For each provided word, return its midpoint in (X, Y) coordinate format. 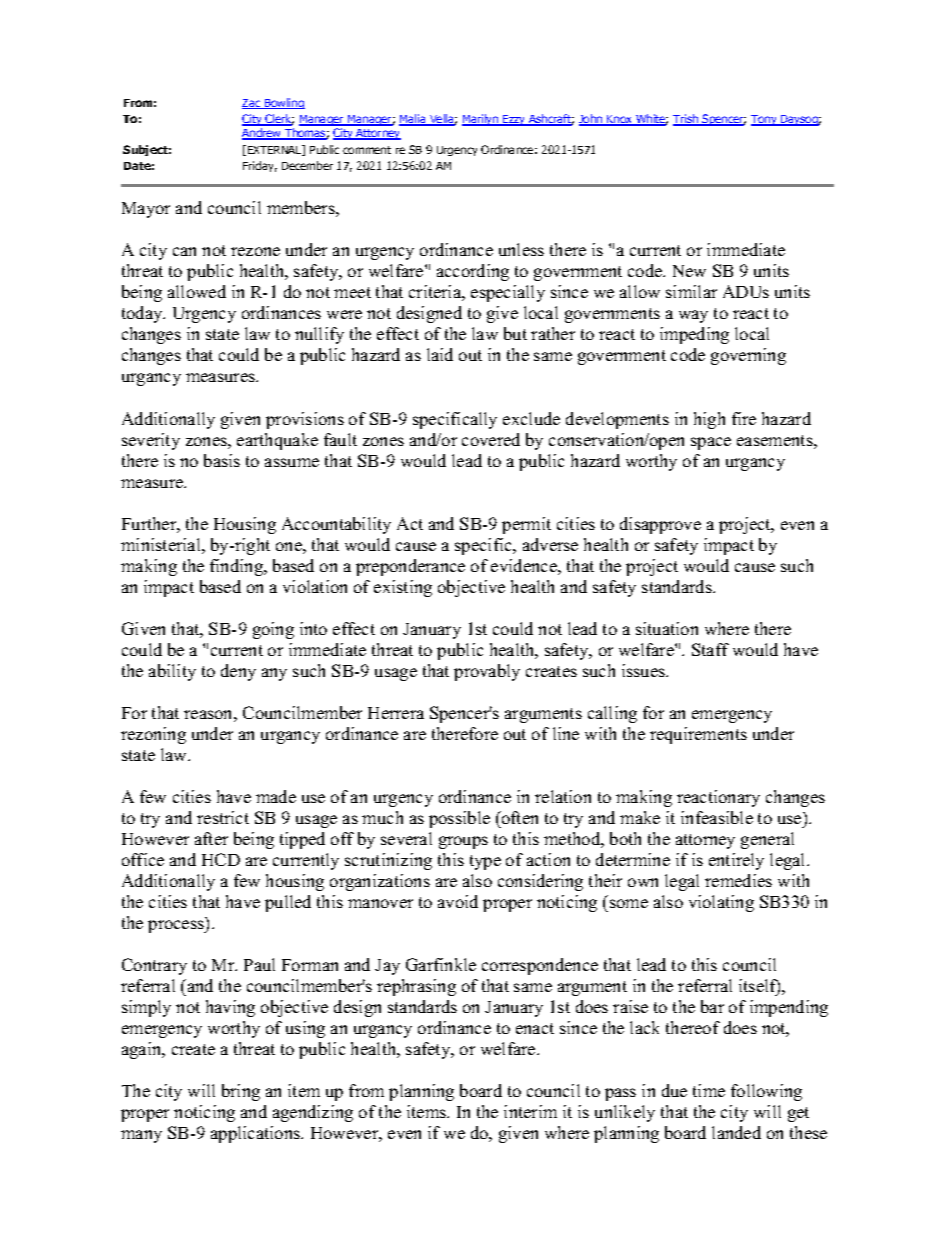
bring (241, 1092)
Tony (765, 120)
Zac (252, 104)
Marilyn (481, 120)
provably (487, 672)
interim (530, 1111)
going (273, 630)
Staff (710, 649)
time (709, 1090)
